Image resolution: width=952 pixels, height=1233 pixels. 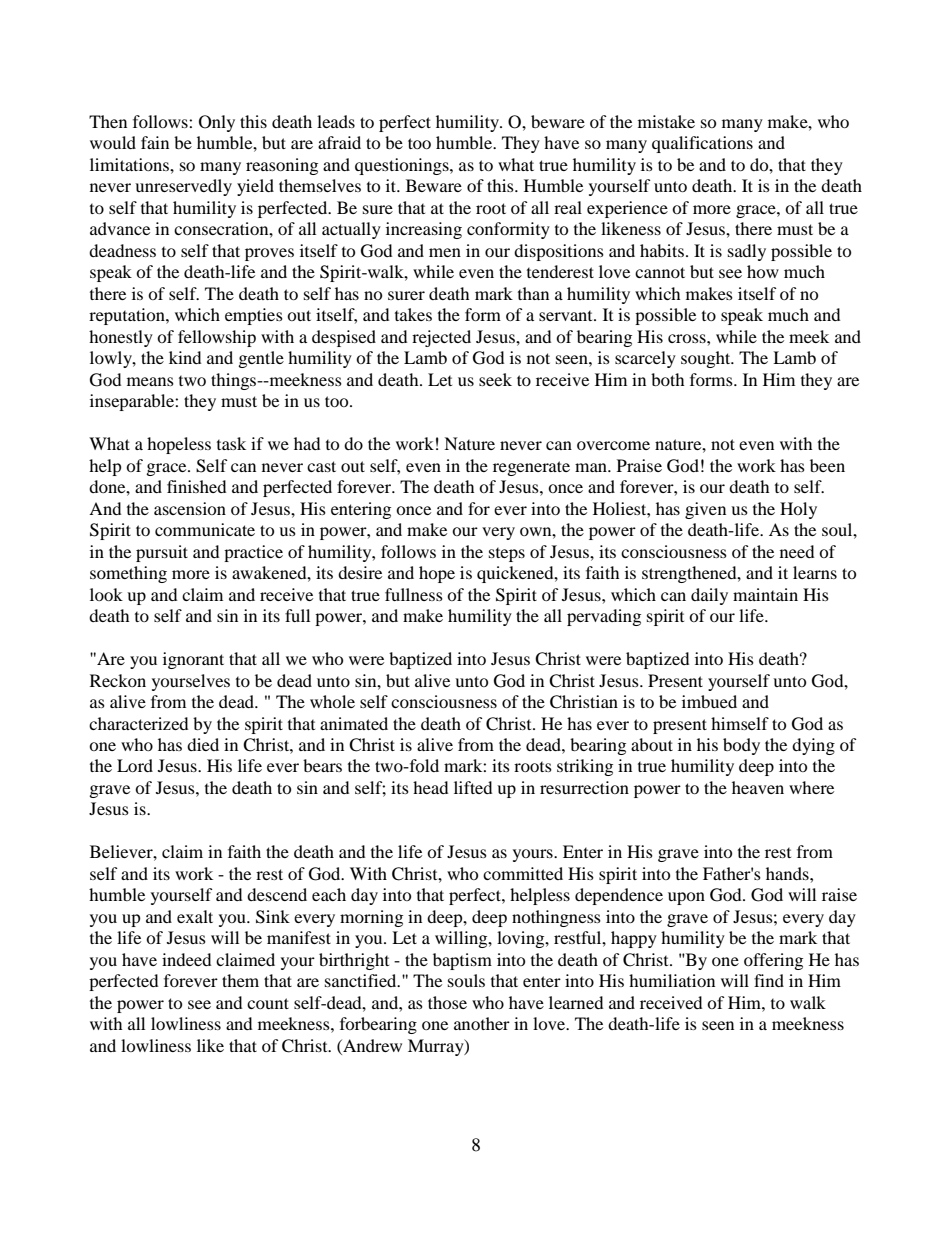 I want to click on maintain, so click(x=765, y=594).
